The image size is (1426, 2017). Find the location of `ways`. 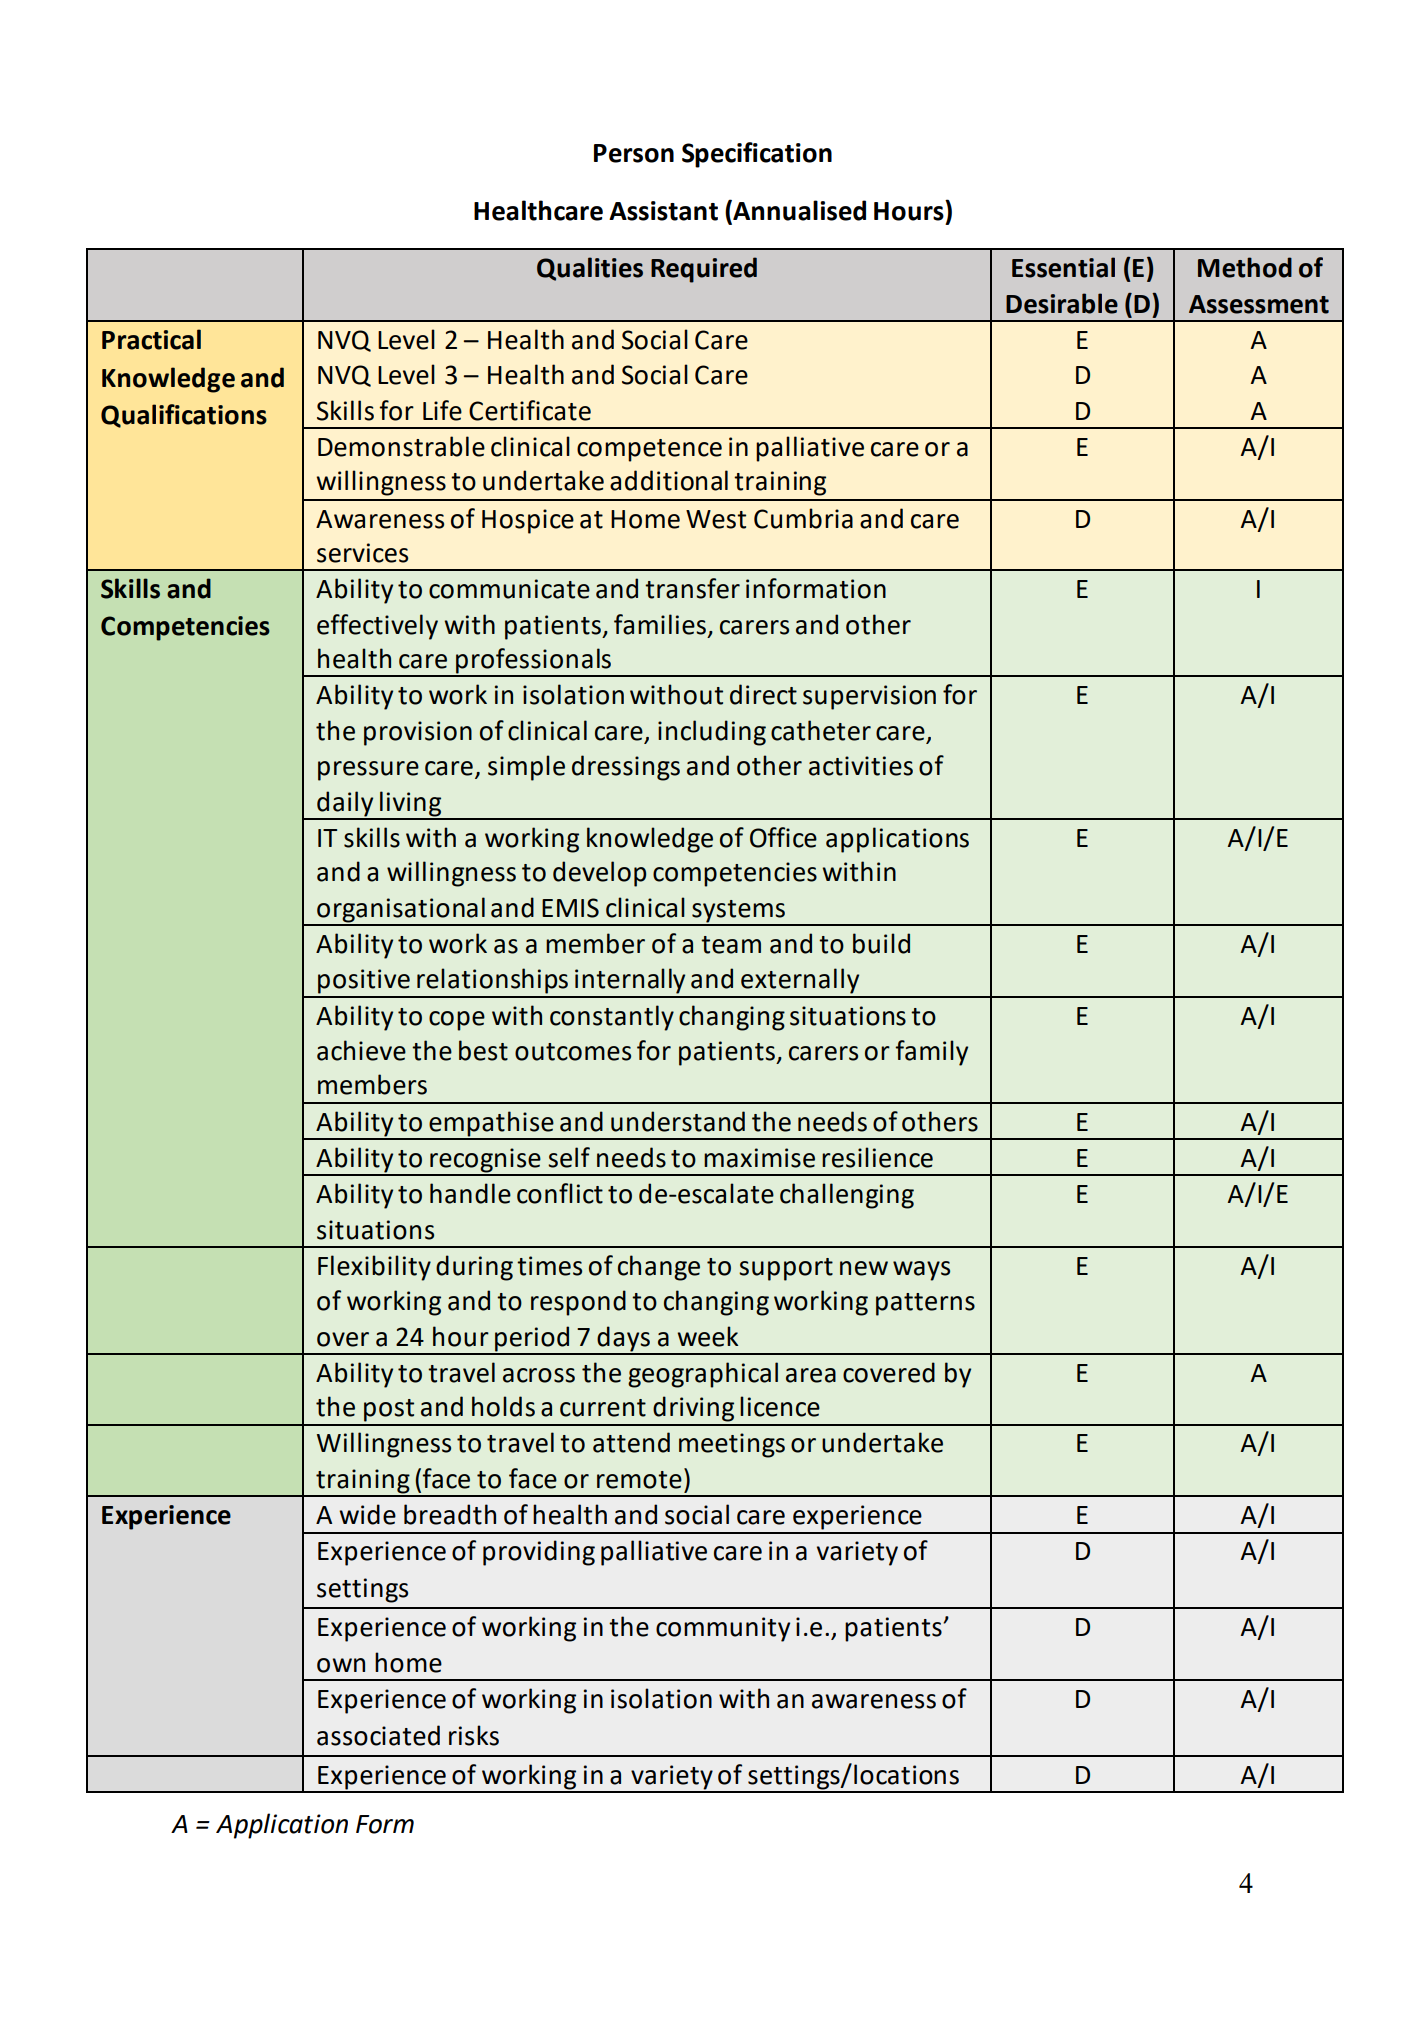

ways is located at coordinates (921, 1271).
